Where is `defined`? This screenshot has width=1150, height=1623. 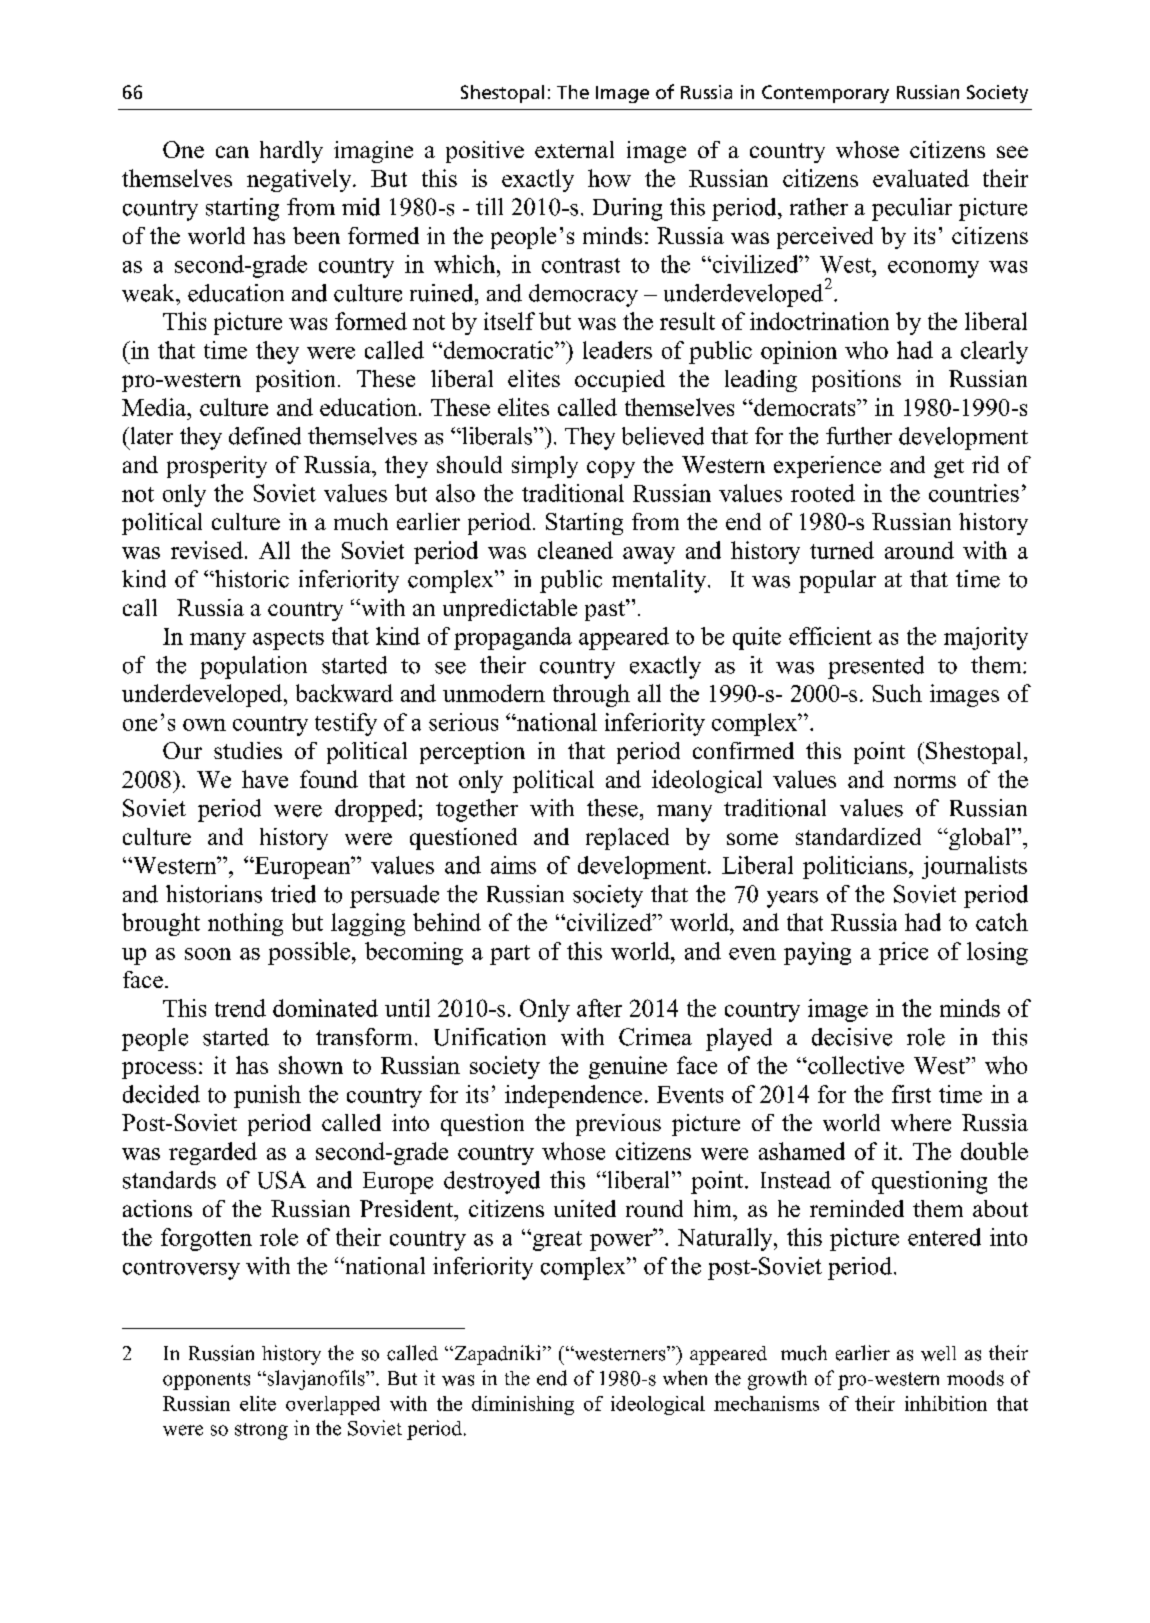
defined is located at coordinates (265, 436).
